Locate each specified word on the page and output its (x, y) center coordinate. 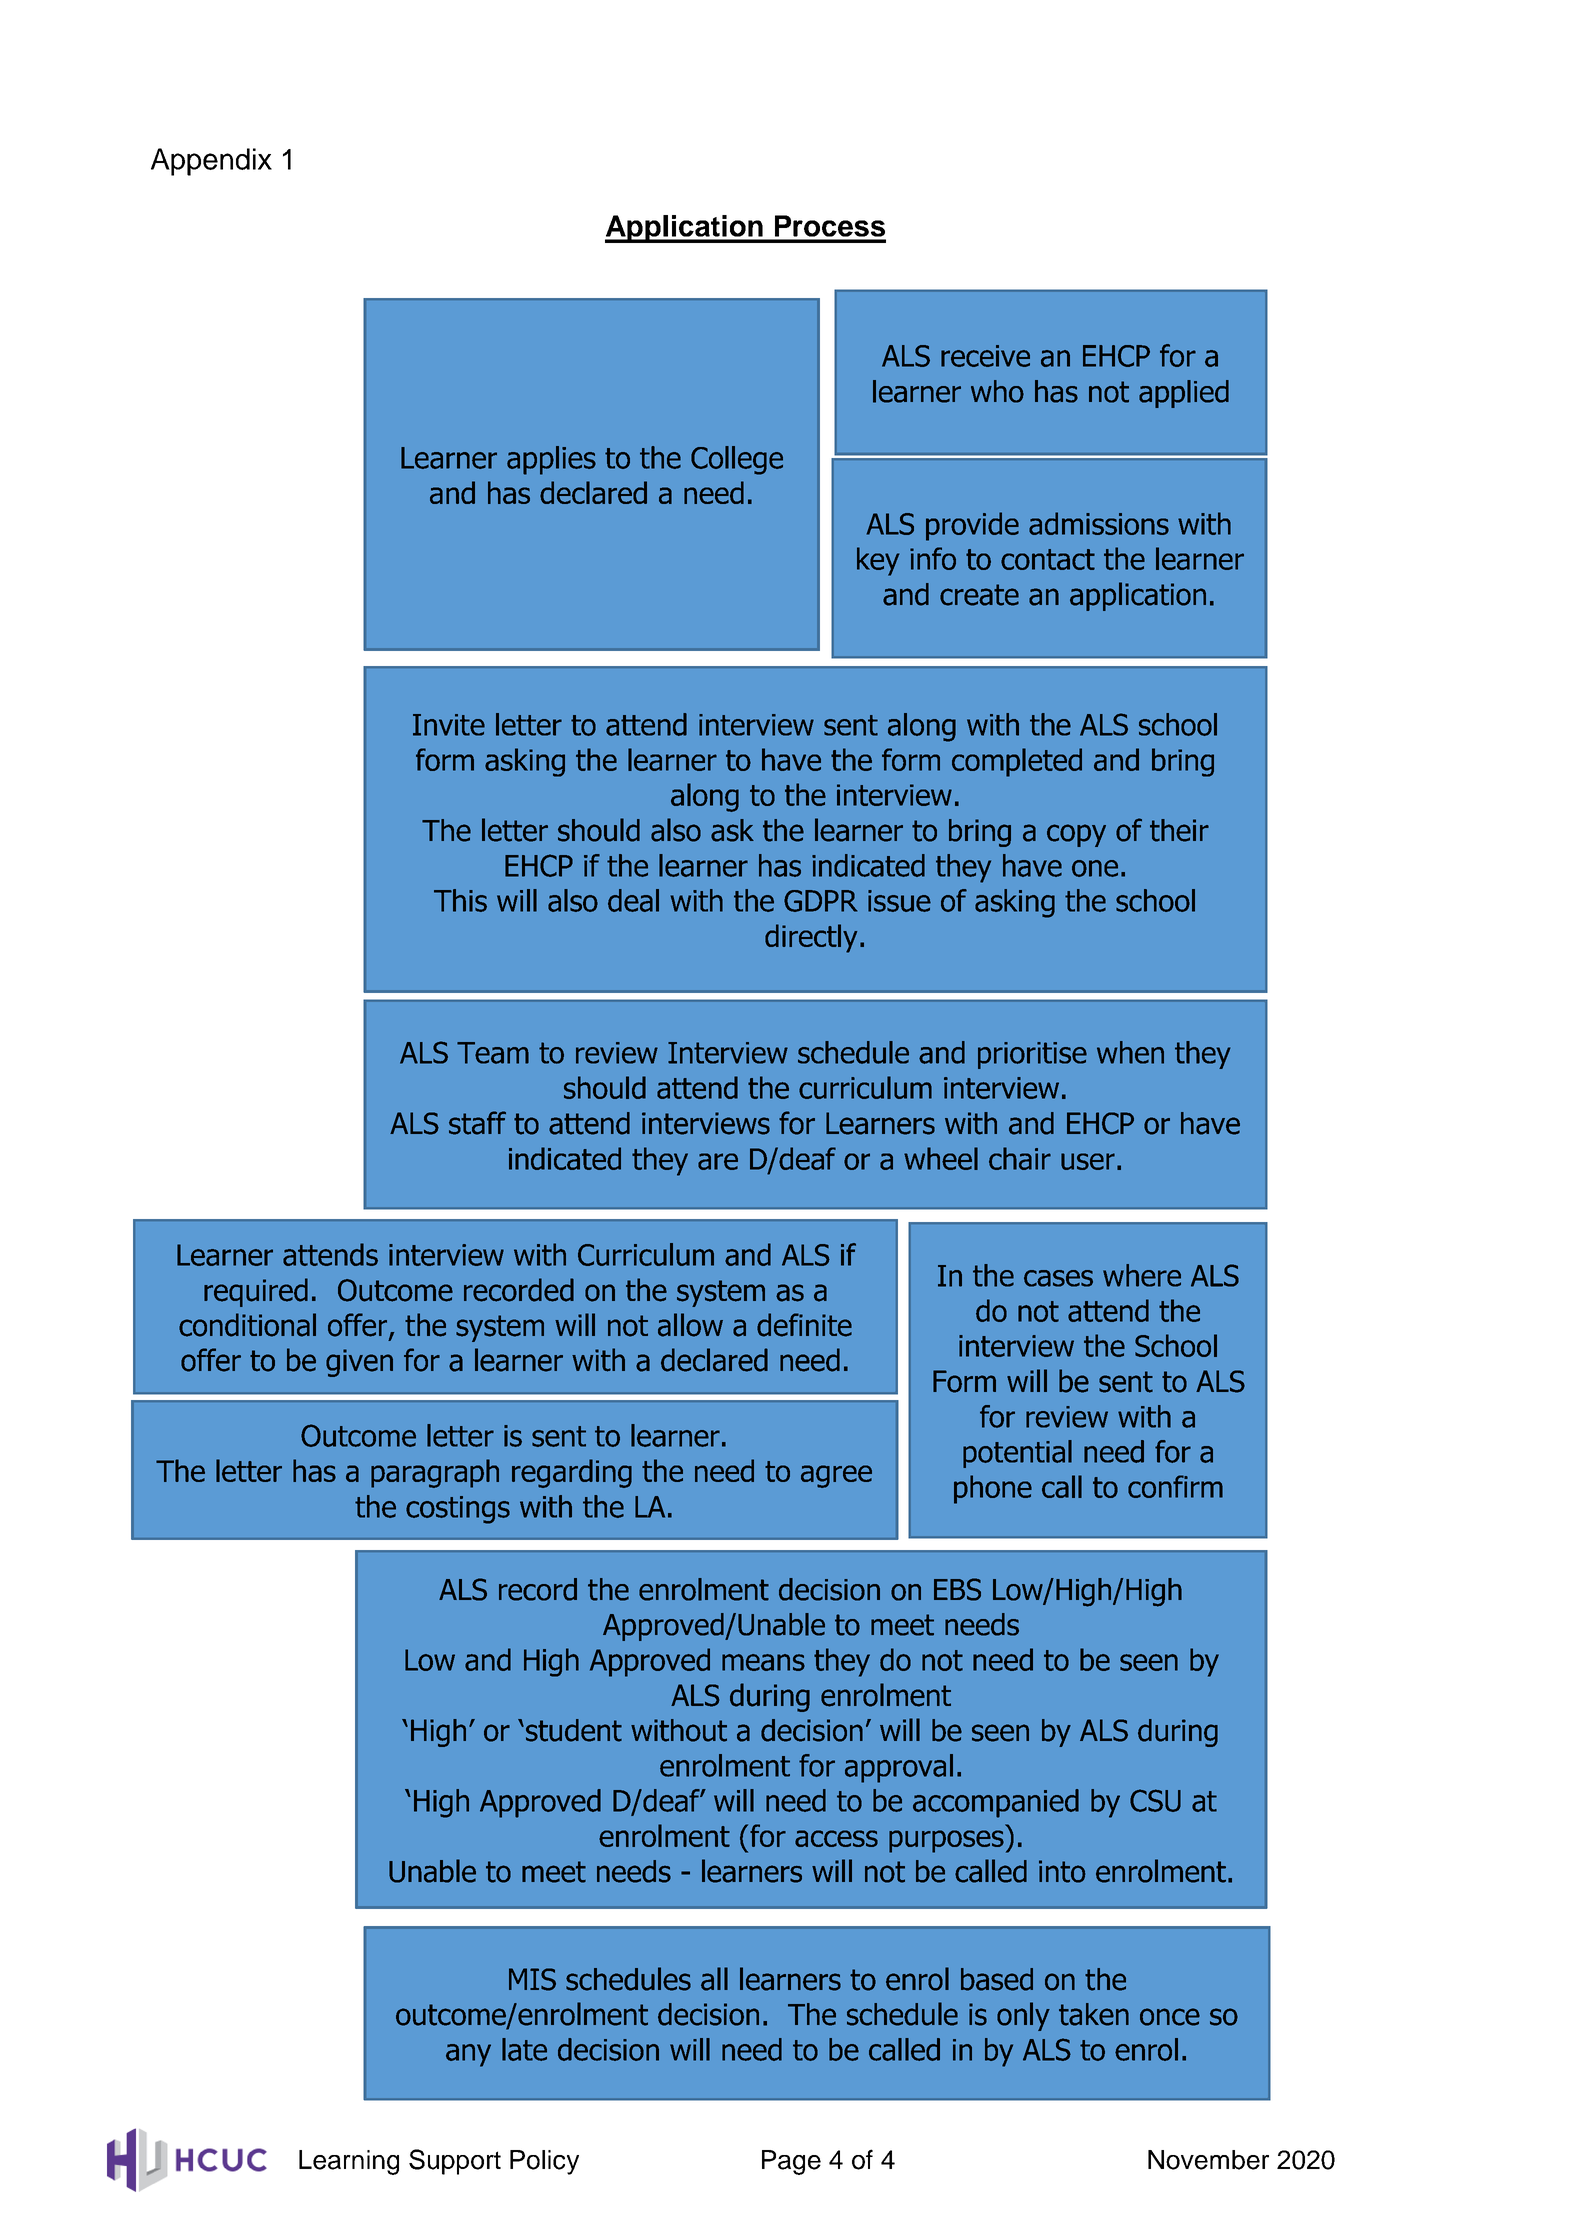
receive (985, 356)
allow (690, 1325)
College (737, 460)
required (256, 1292)
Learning (349, 2162)
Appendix (211, 162)
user (1088, 1161)
